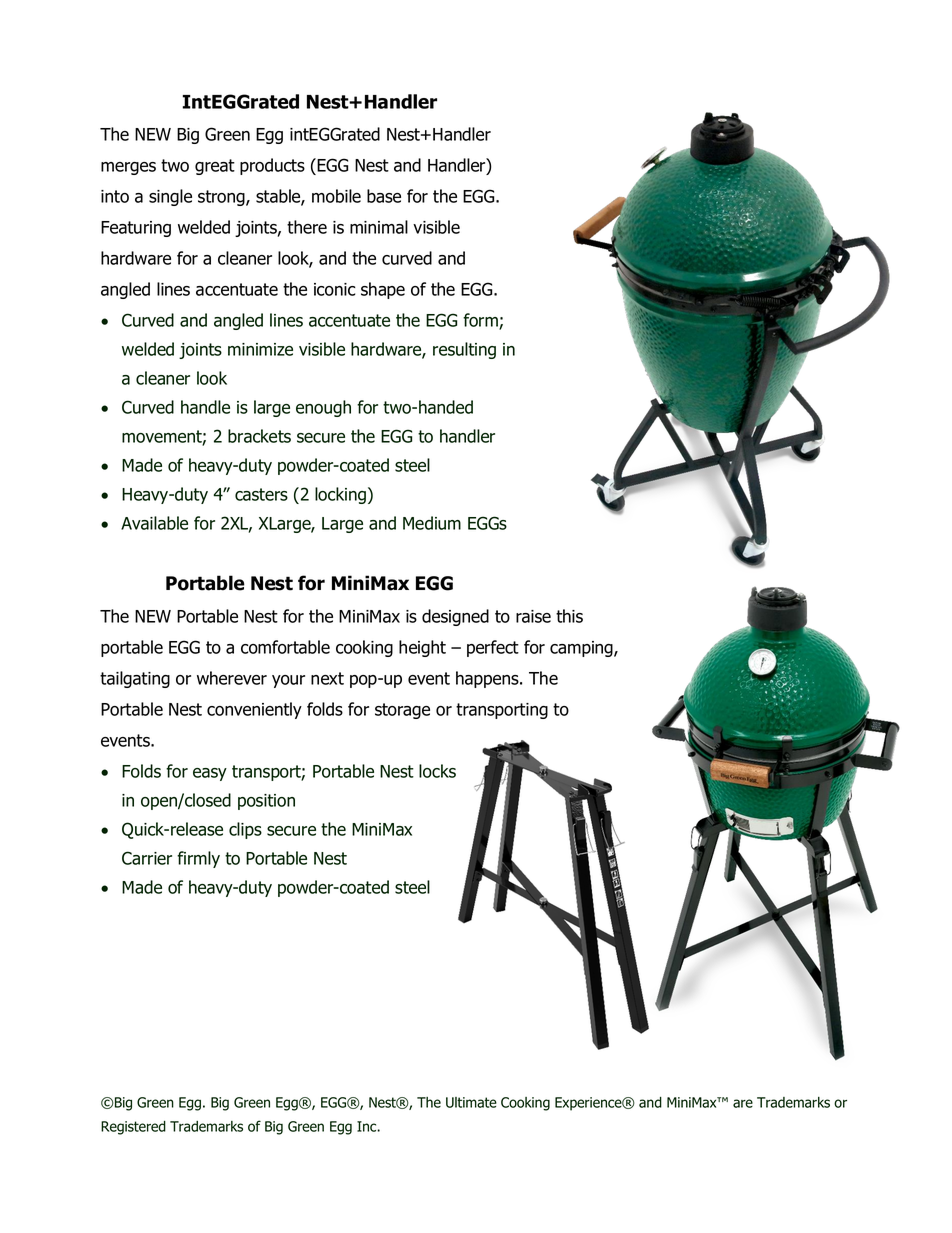  Describe the element at coordinates (481, 321) in the document. I see `form` at that location.
